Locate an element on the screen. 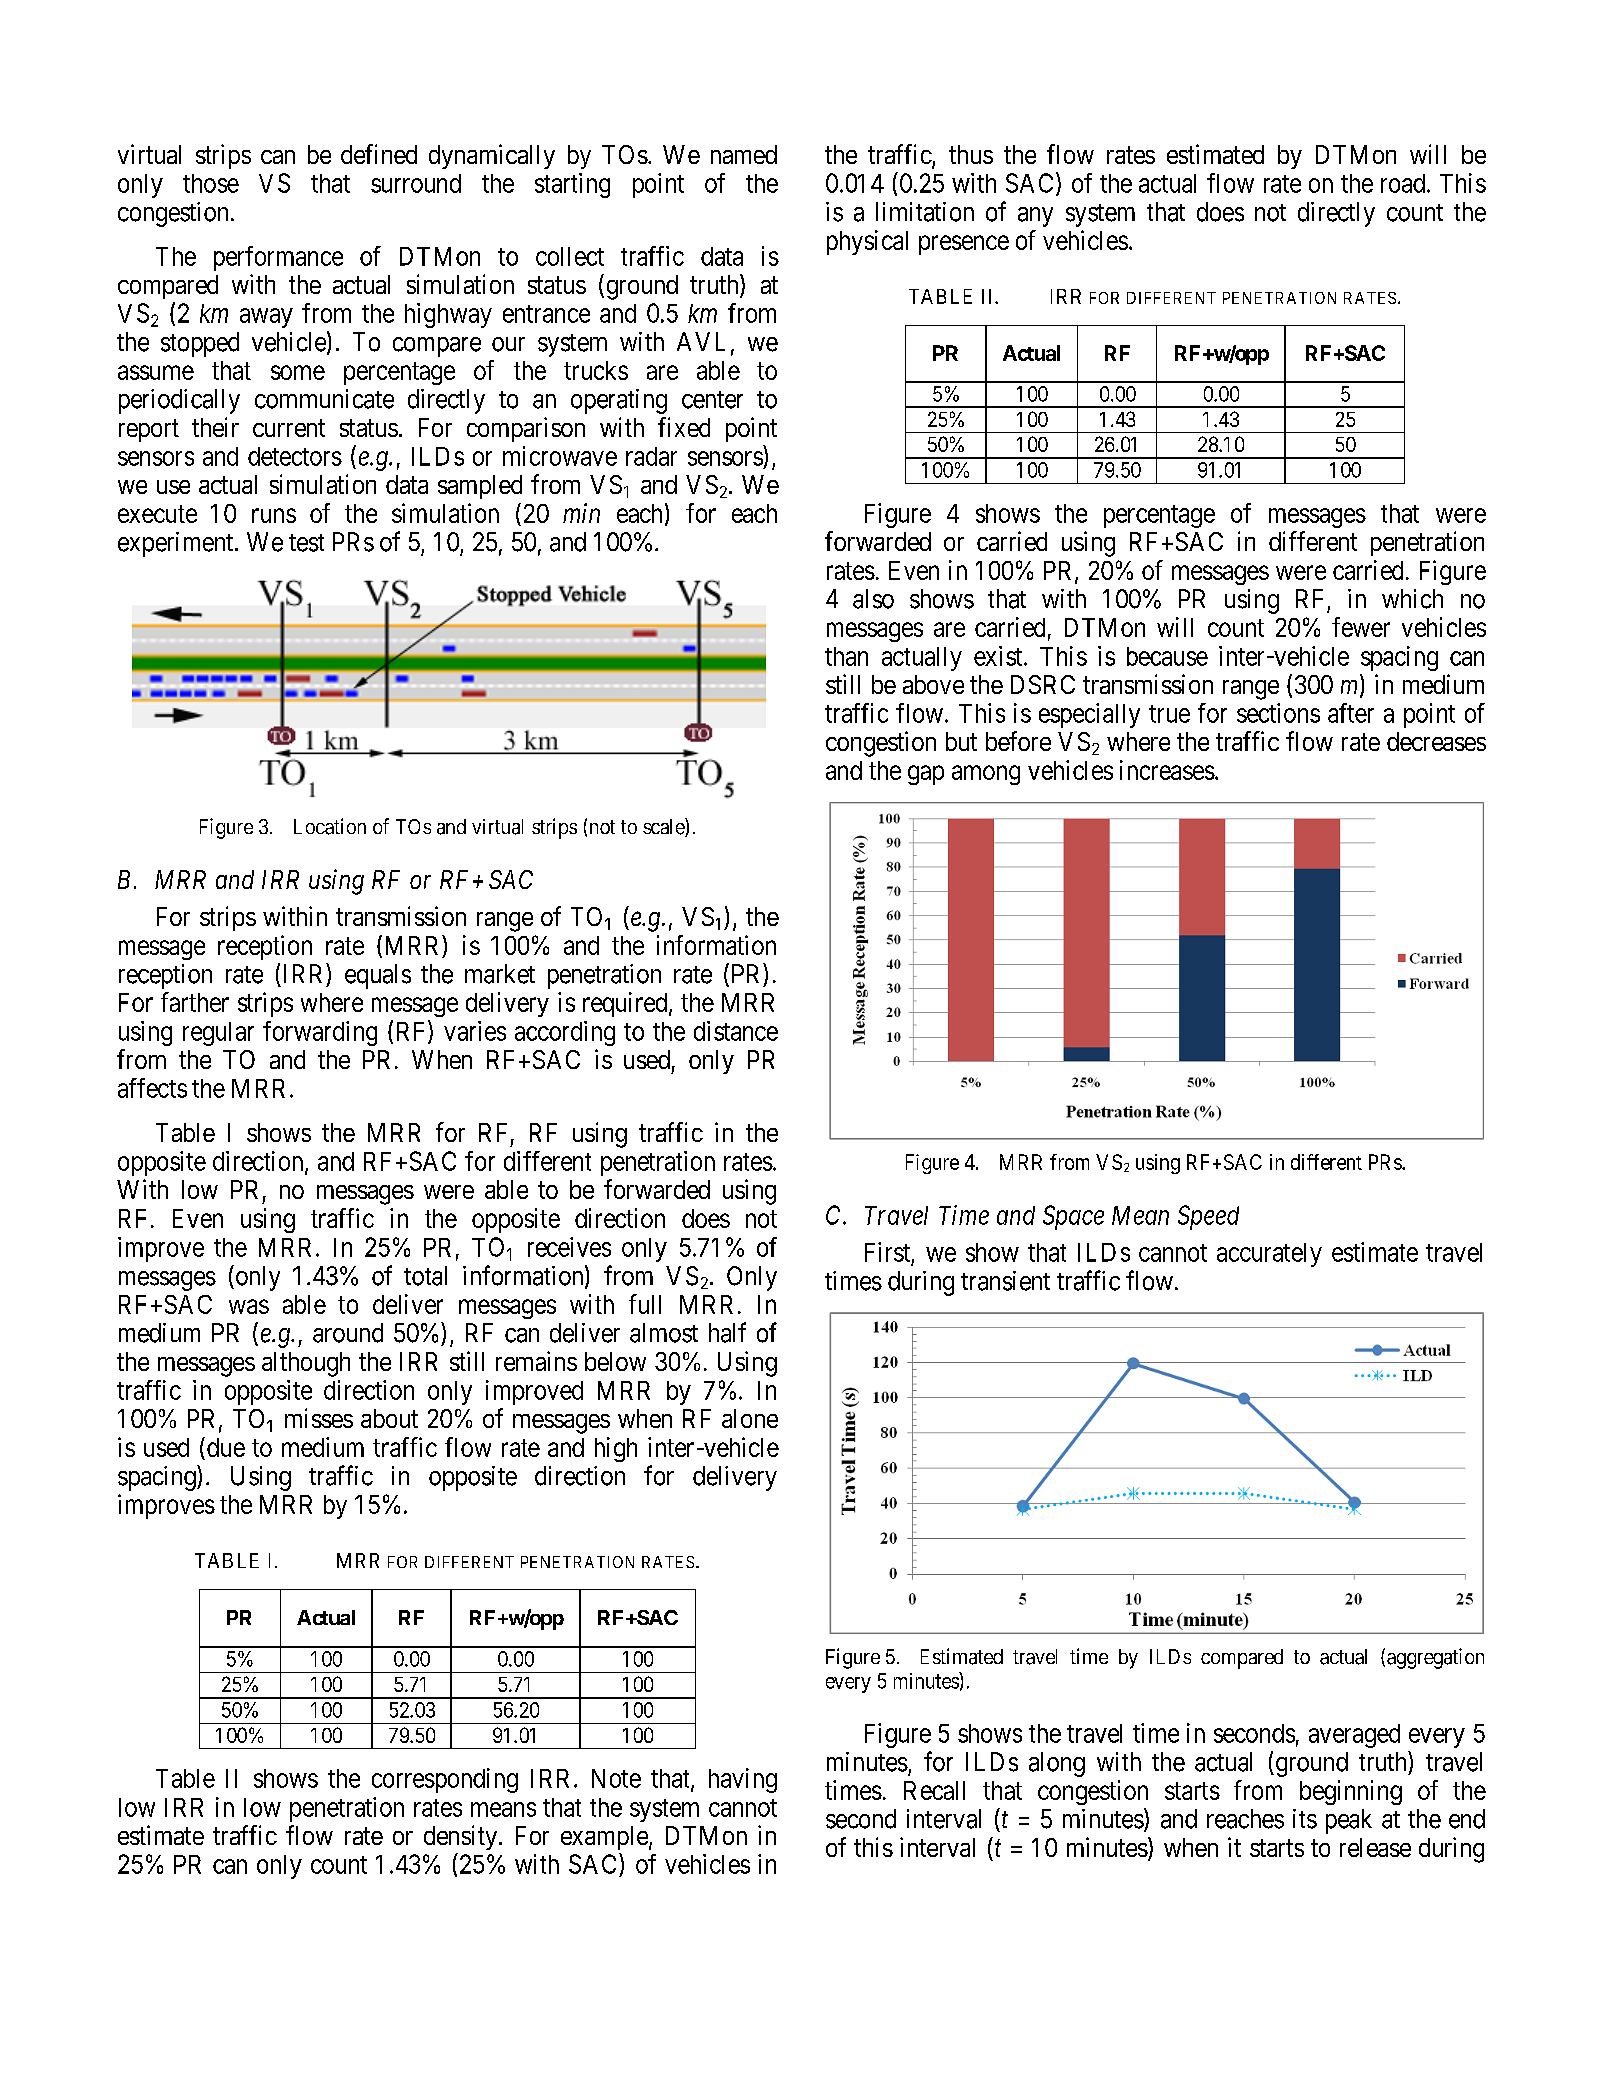  transient is located at coordinates (1005, 1281).
